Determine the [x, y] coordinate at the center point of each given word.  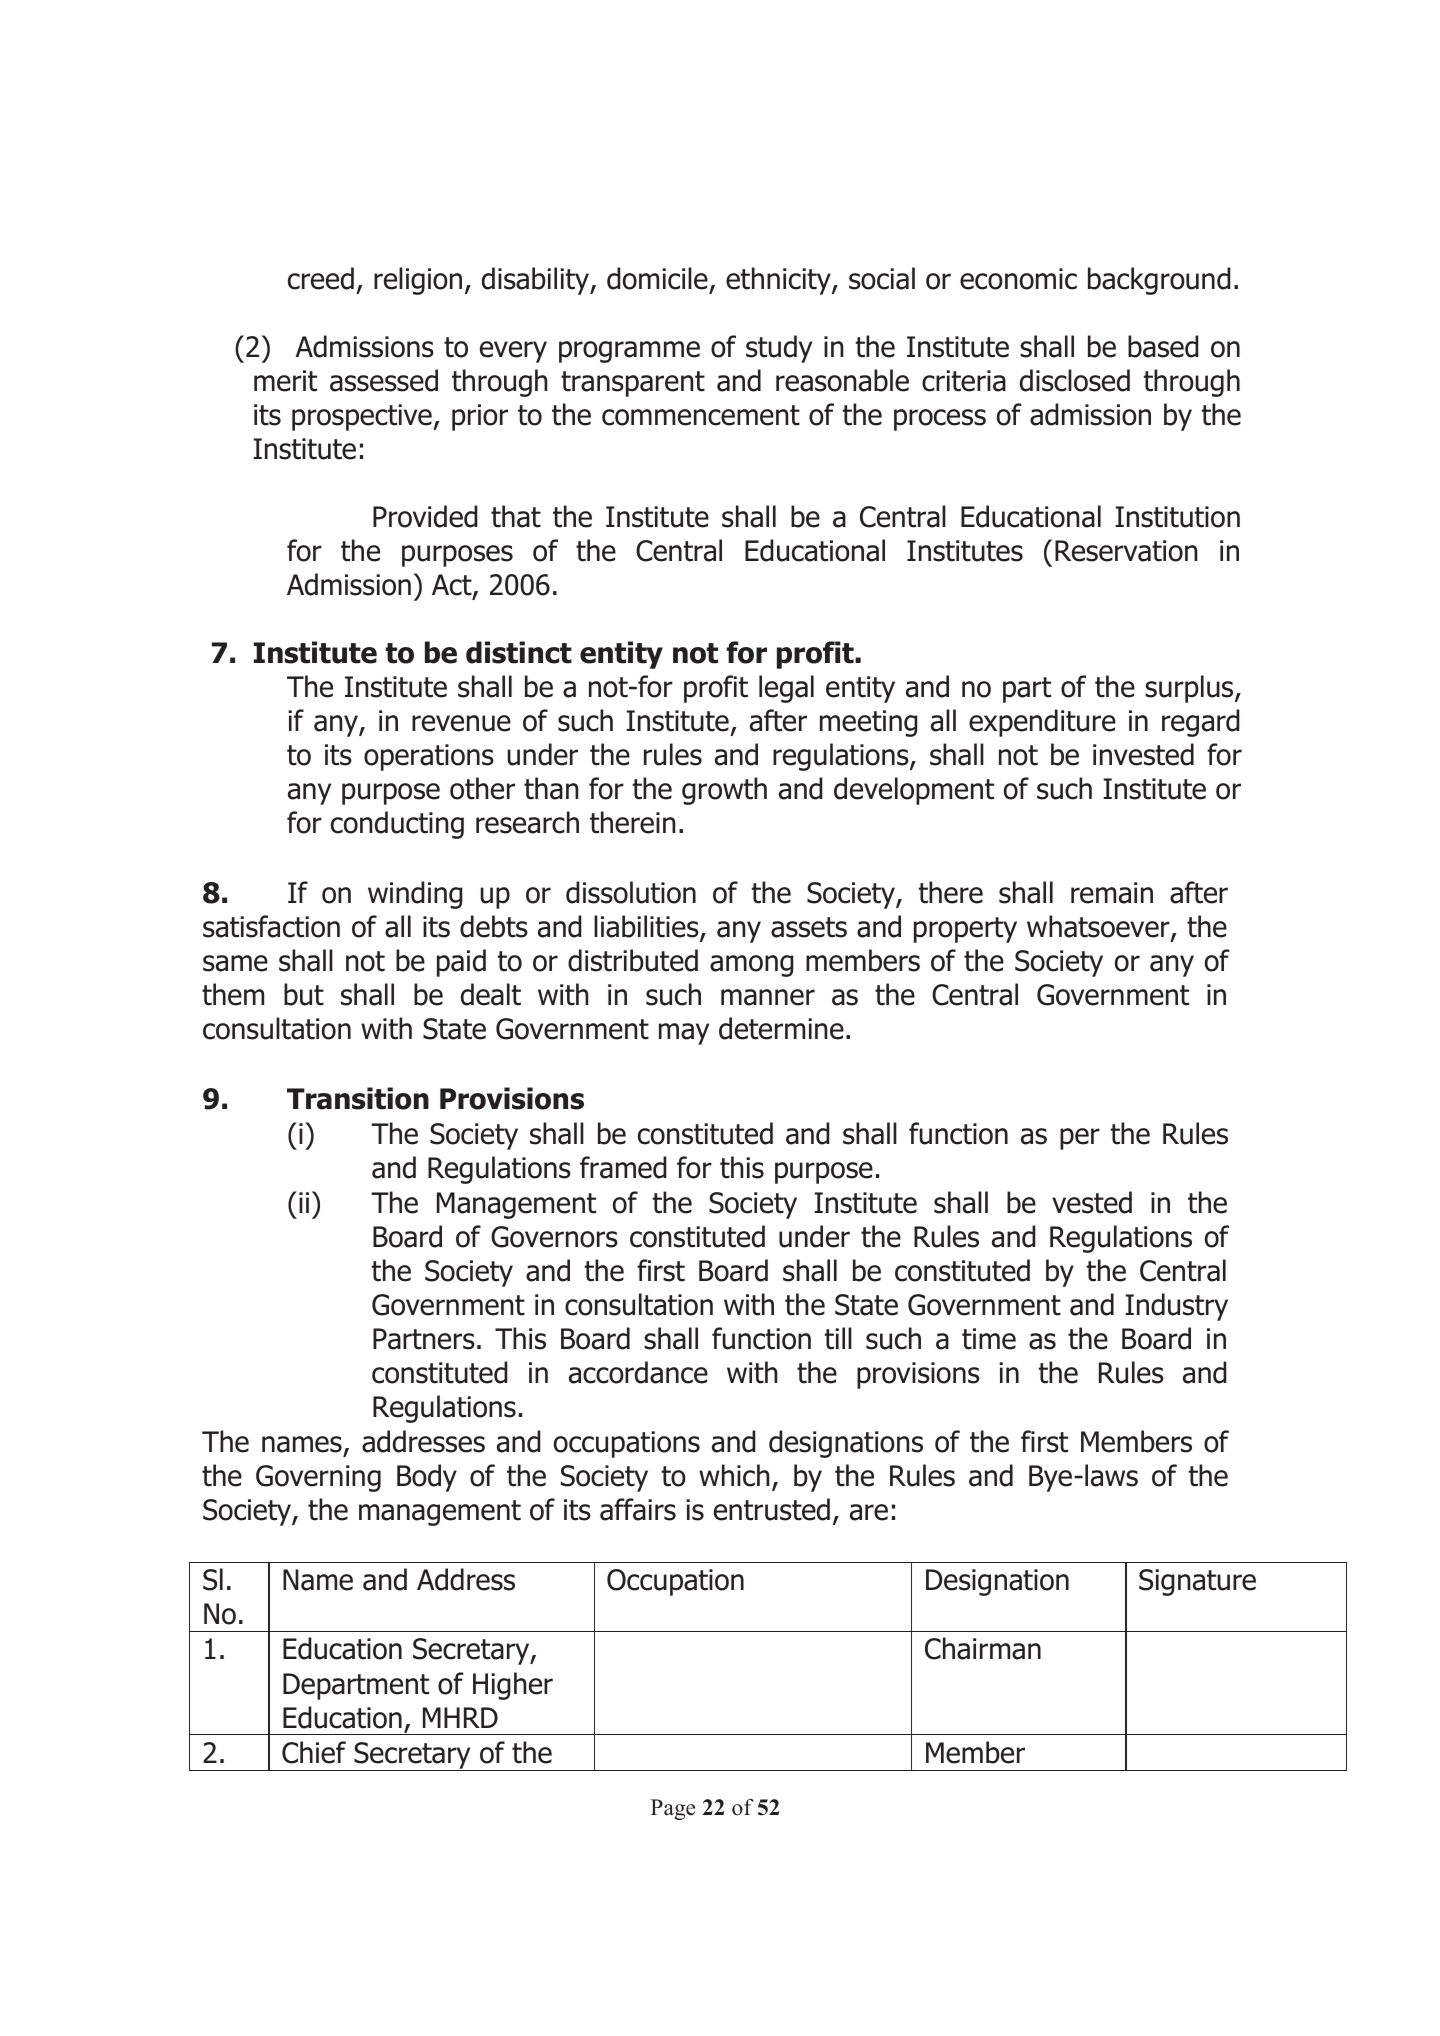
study [779, 349]
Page [673, 1809]
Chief [314, 1752]
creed [321, 278]
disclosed [1075, 380]
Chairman [983, 1648]
